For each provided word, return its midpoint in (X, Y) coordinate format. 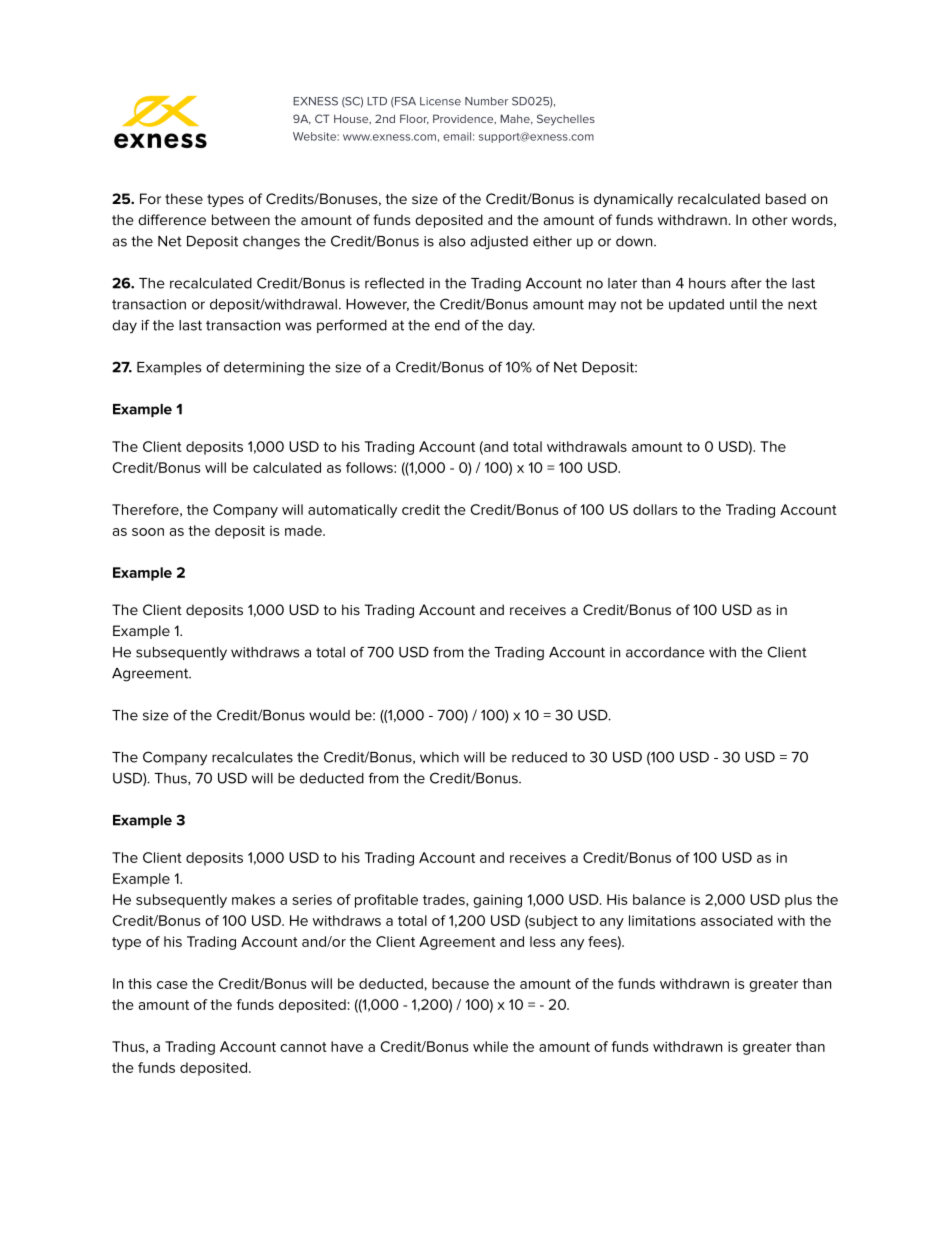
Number (486, 101)
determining (264, 369)
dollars (655, 509)
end (447, 325)
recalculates (252, 757)
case (172, 985)
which (439, 757)
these (184, 198)
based (786, 198)
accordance (665, 652)
